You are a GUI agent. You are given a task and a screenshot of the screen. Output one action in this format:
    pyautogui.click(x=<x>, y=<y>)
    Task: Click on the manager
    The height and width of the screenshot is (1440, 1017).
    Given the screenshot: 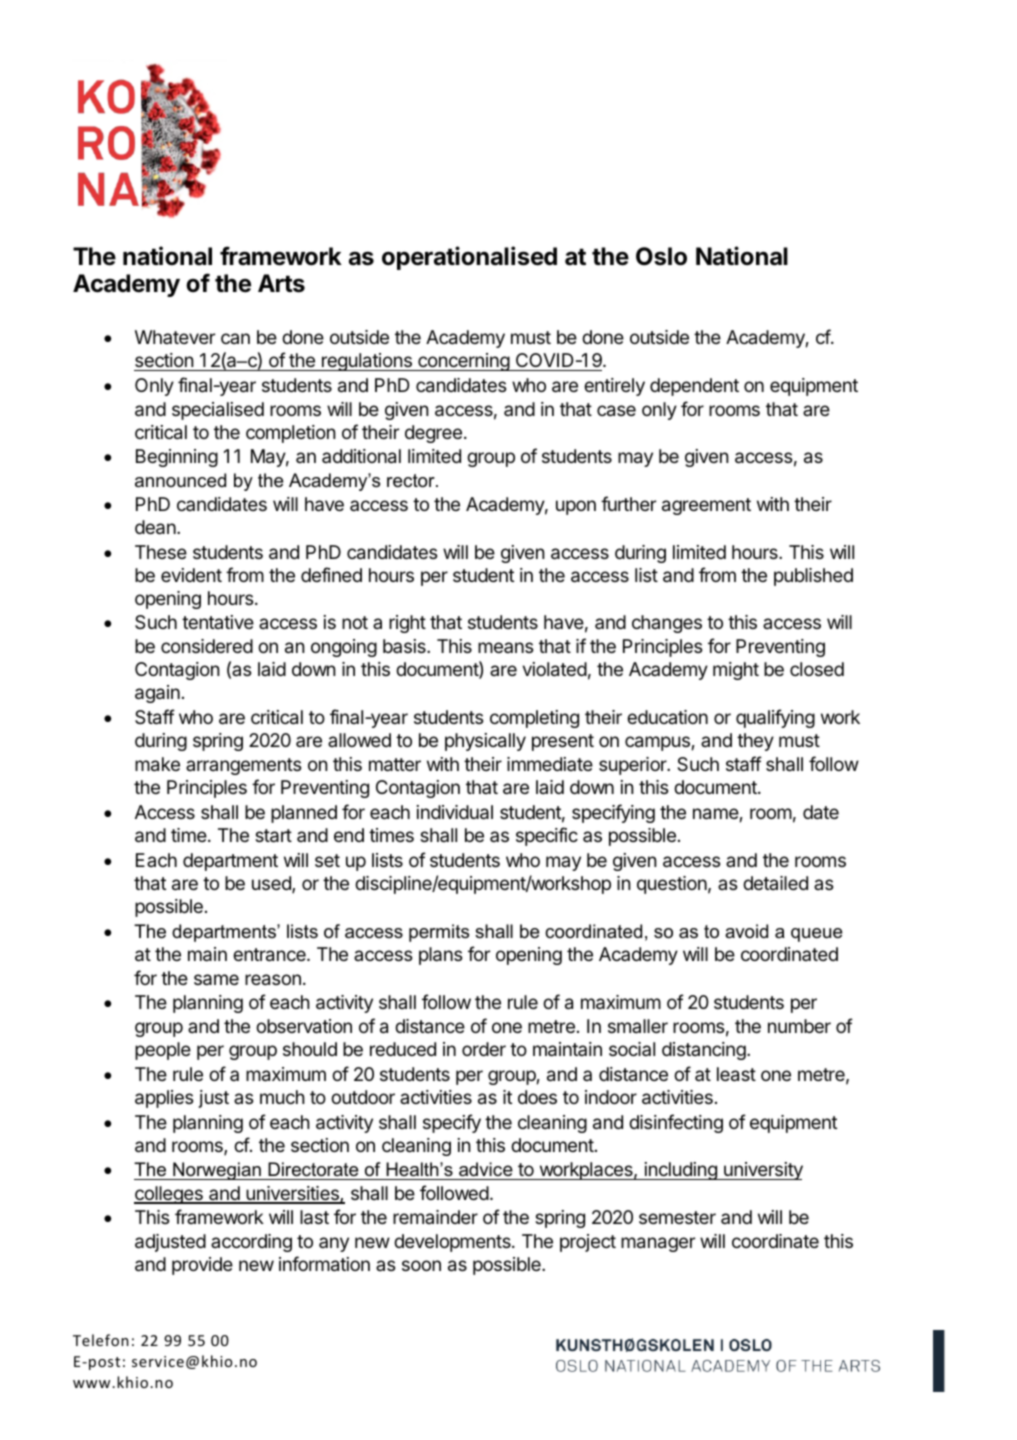 What is the action you would take?
    pyautogui.click(x=658, y=1244)
